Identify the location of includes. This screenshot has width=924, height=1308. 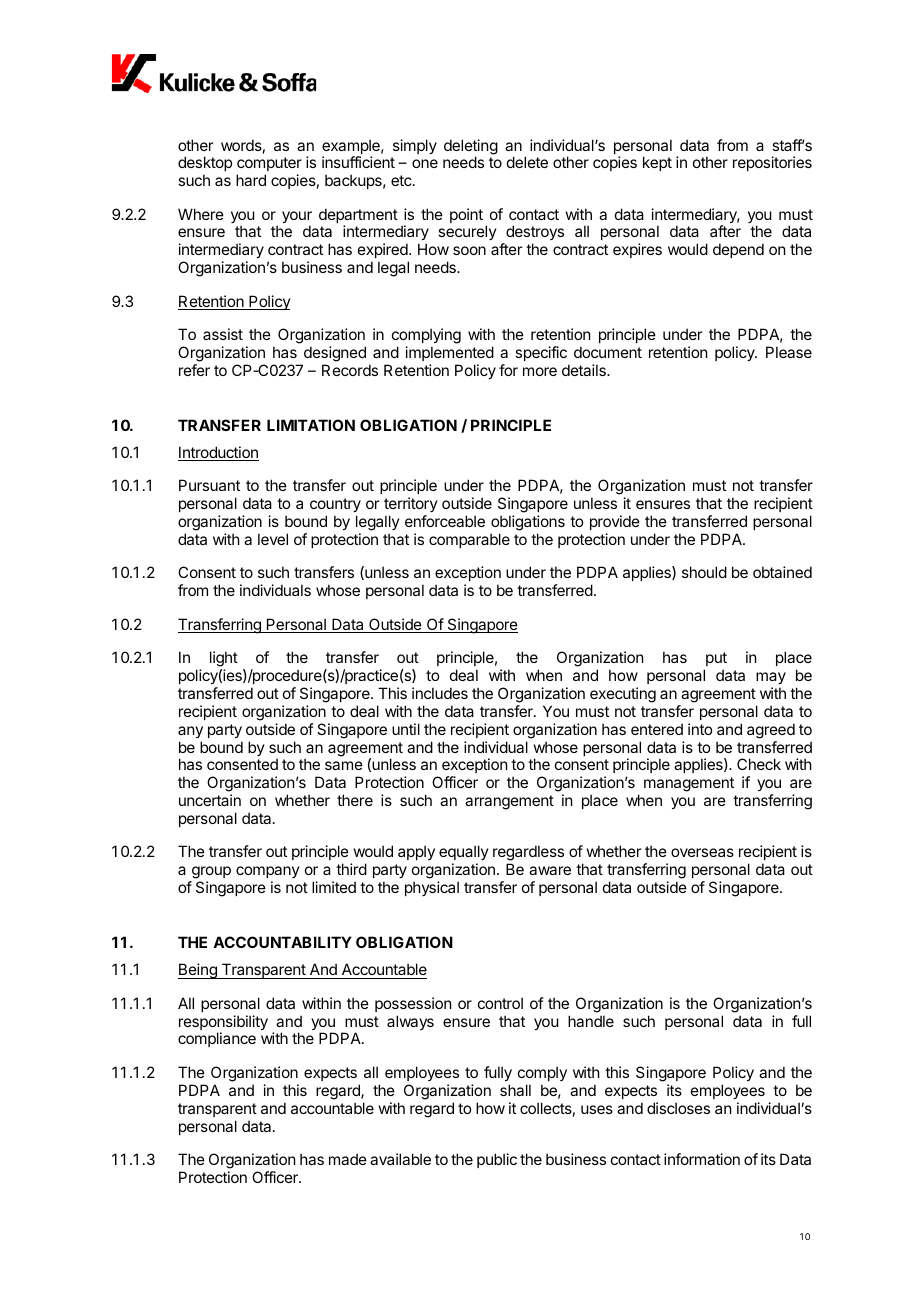
(440, 693).
